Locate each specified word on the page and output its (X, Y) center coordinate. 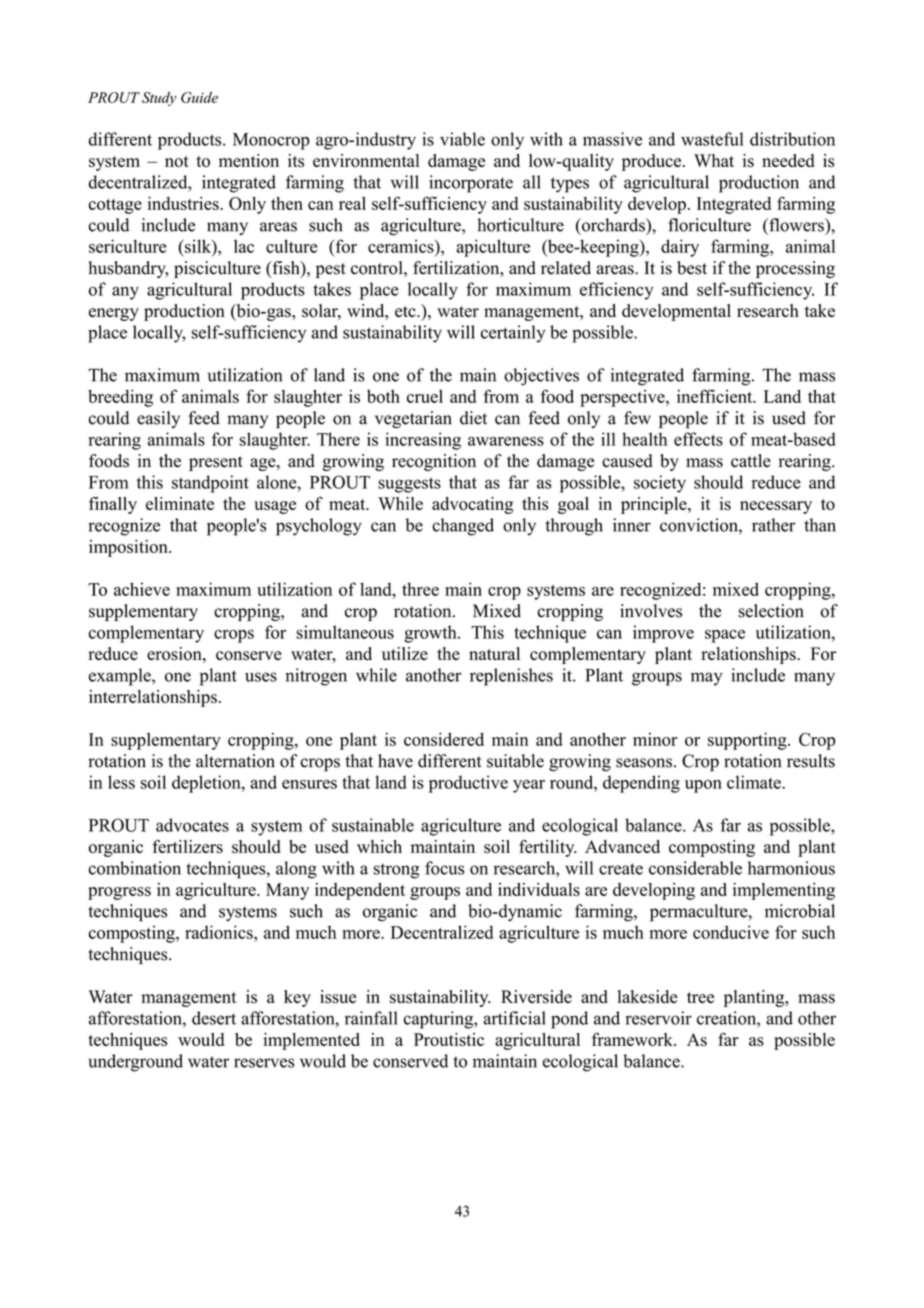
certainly (513, 334)
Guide (199, 97)
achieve (142, 589)
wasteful (712, 139)
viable (462, 139)
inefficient (716, 396)
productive (468, 784)
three (420, 589)
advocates (192, 825)
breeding (120, 398)
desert (214, 1018)
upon (703, 786)
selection (771, 611)
